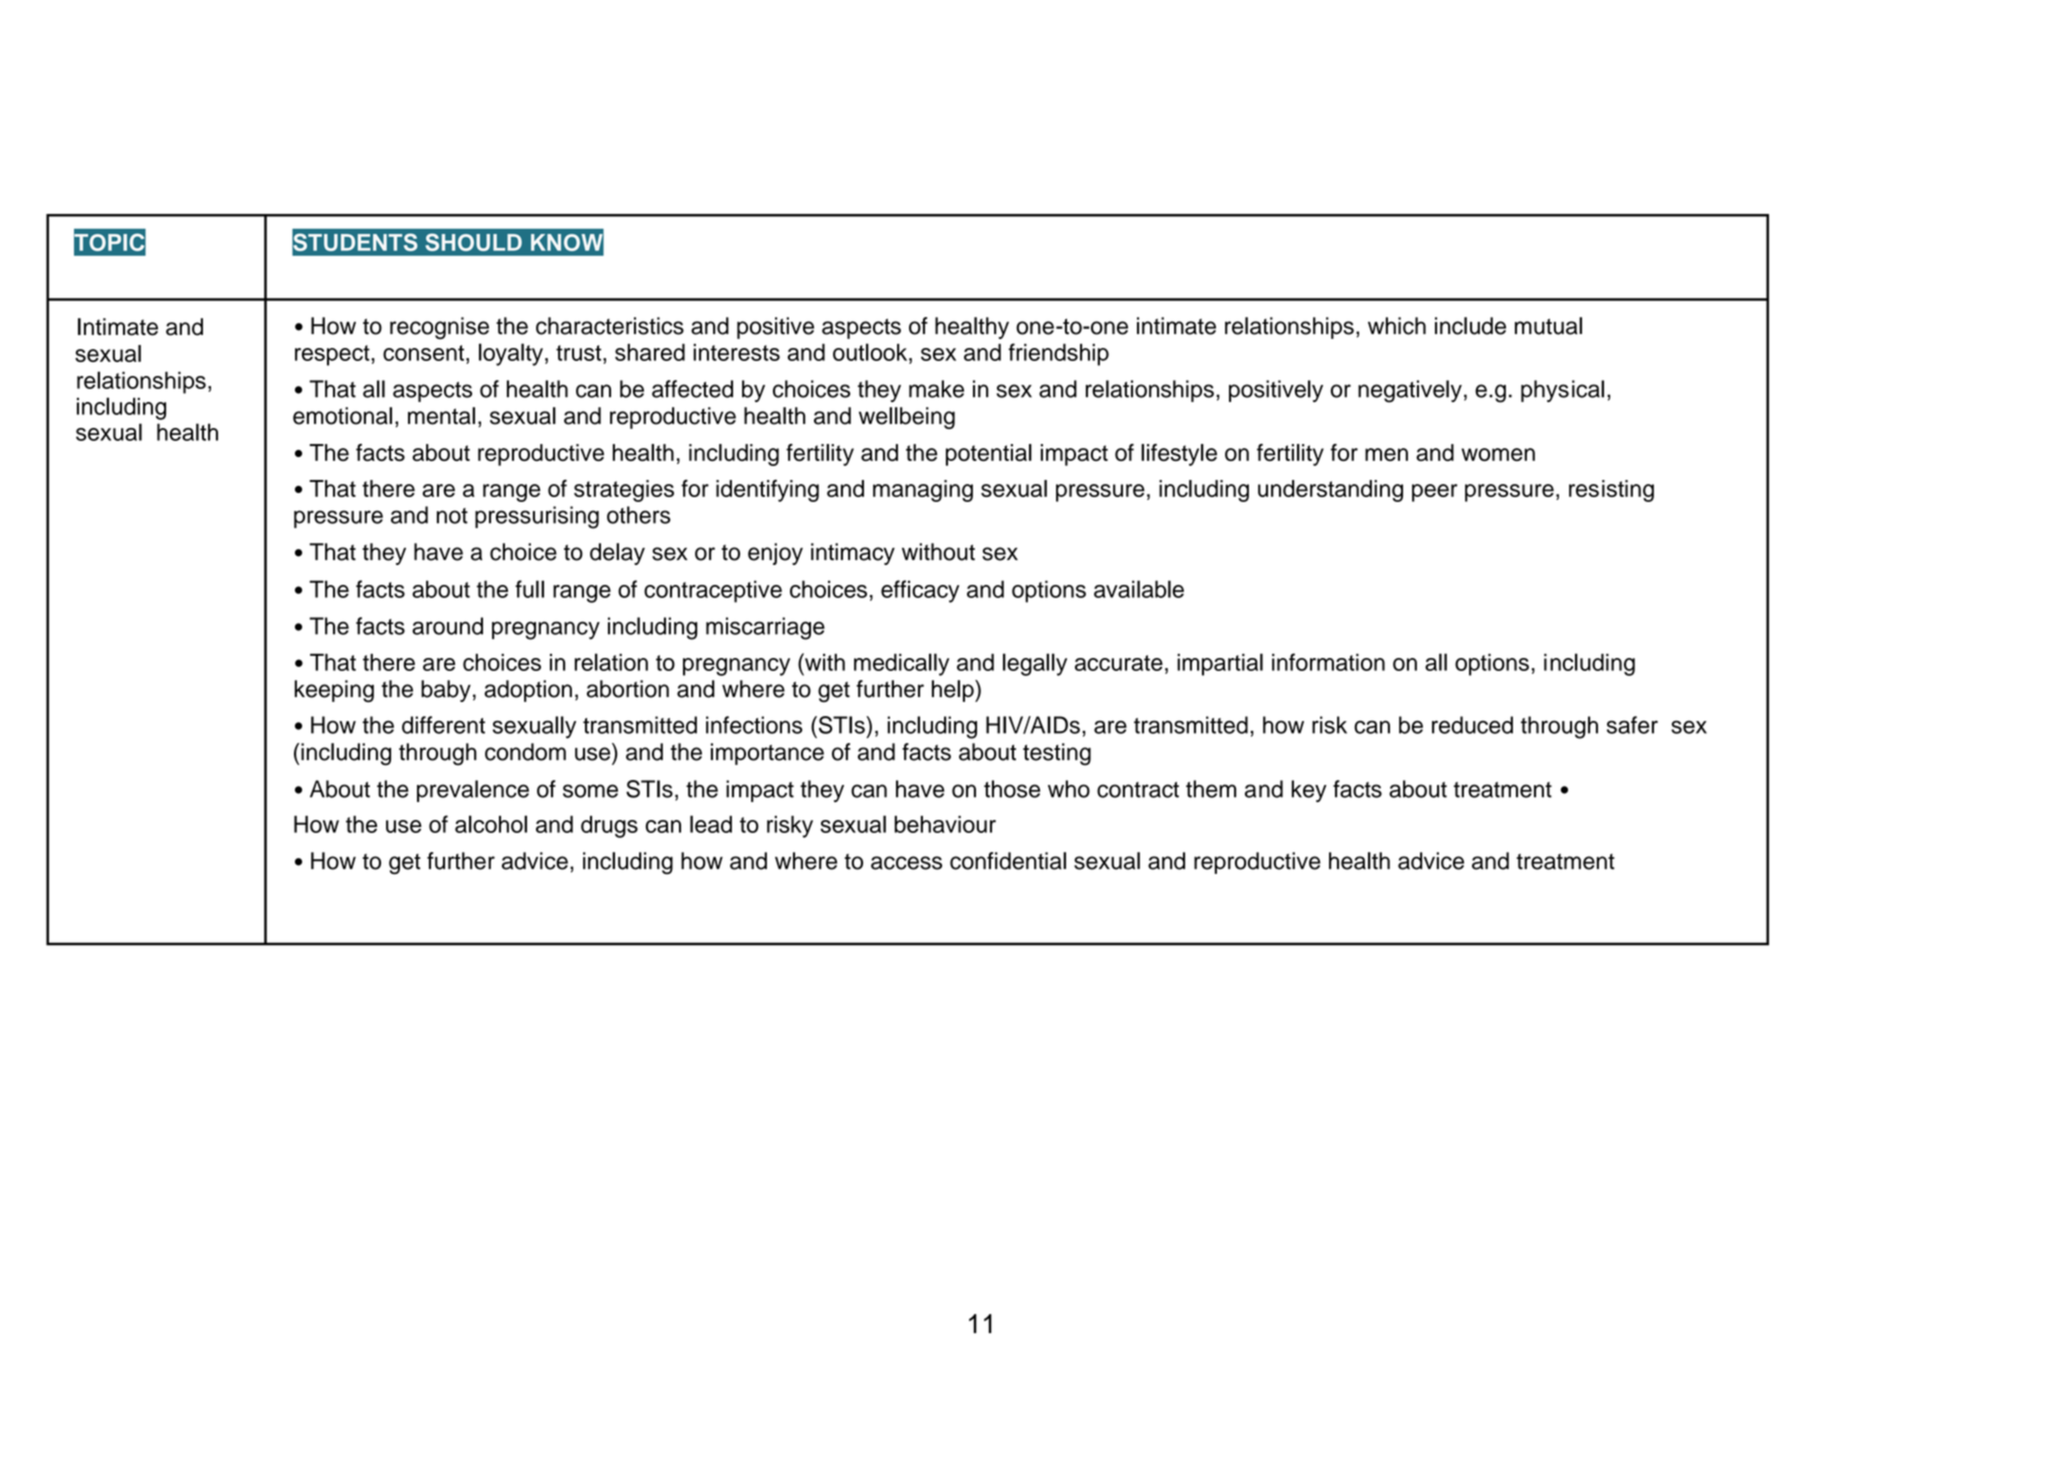  What do you see at coordinates (1057, 754) in the page?
I see `testing` at bounding box center [1057, 754].
